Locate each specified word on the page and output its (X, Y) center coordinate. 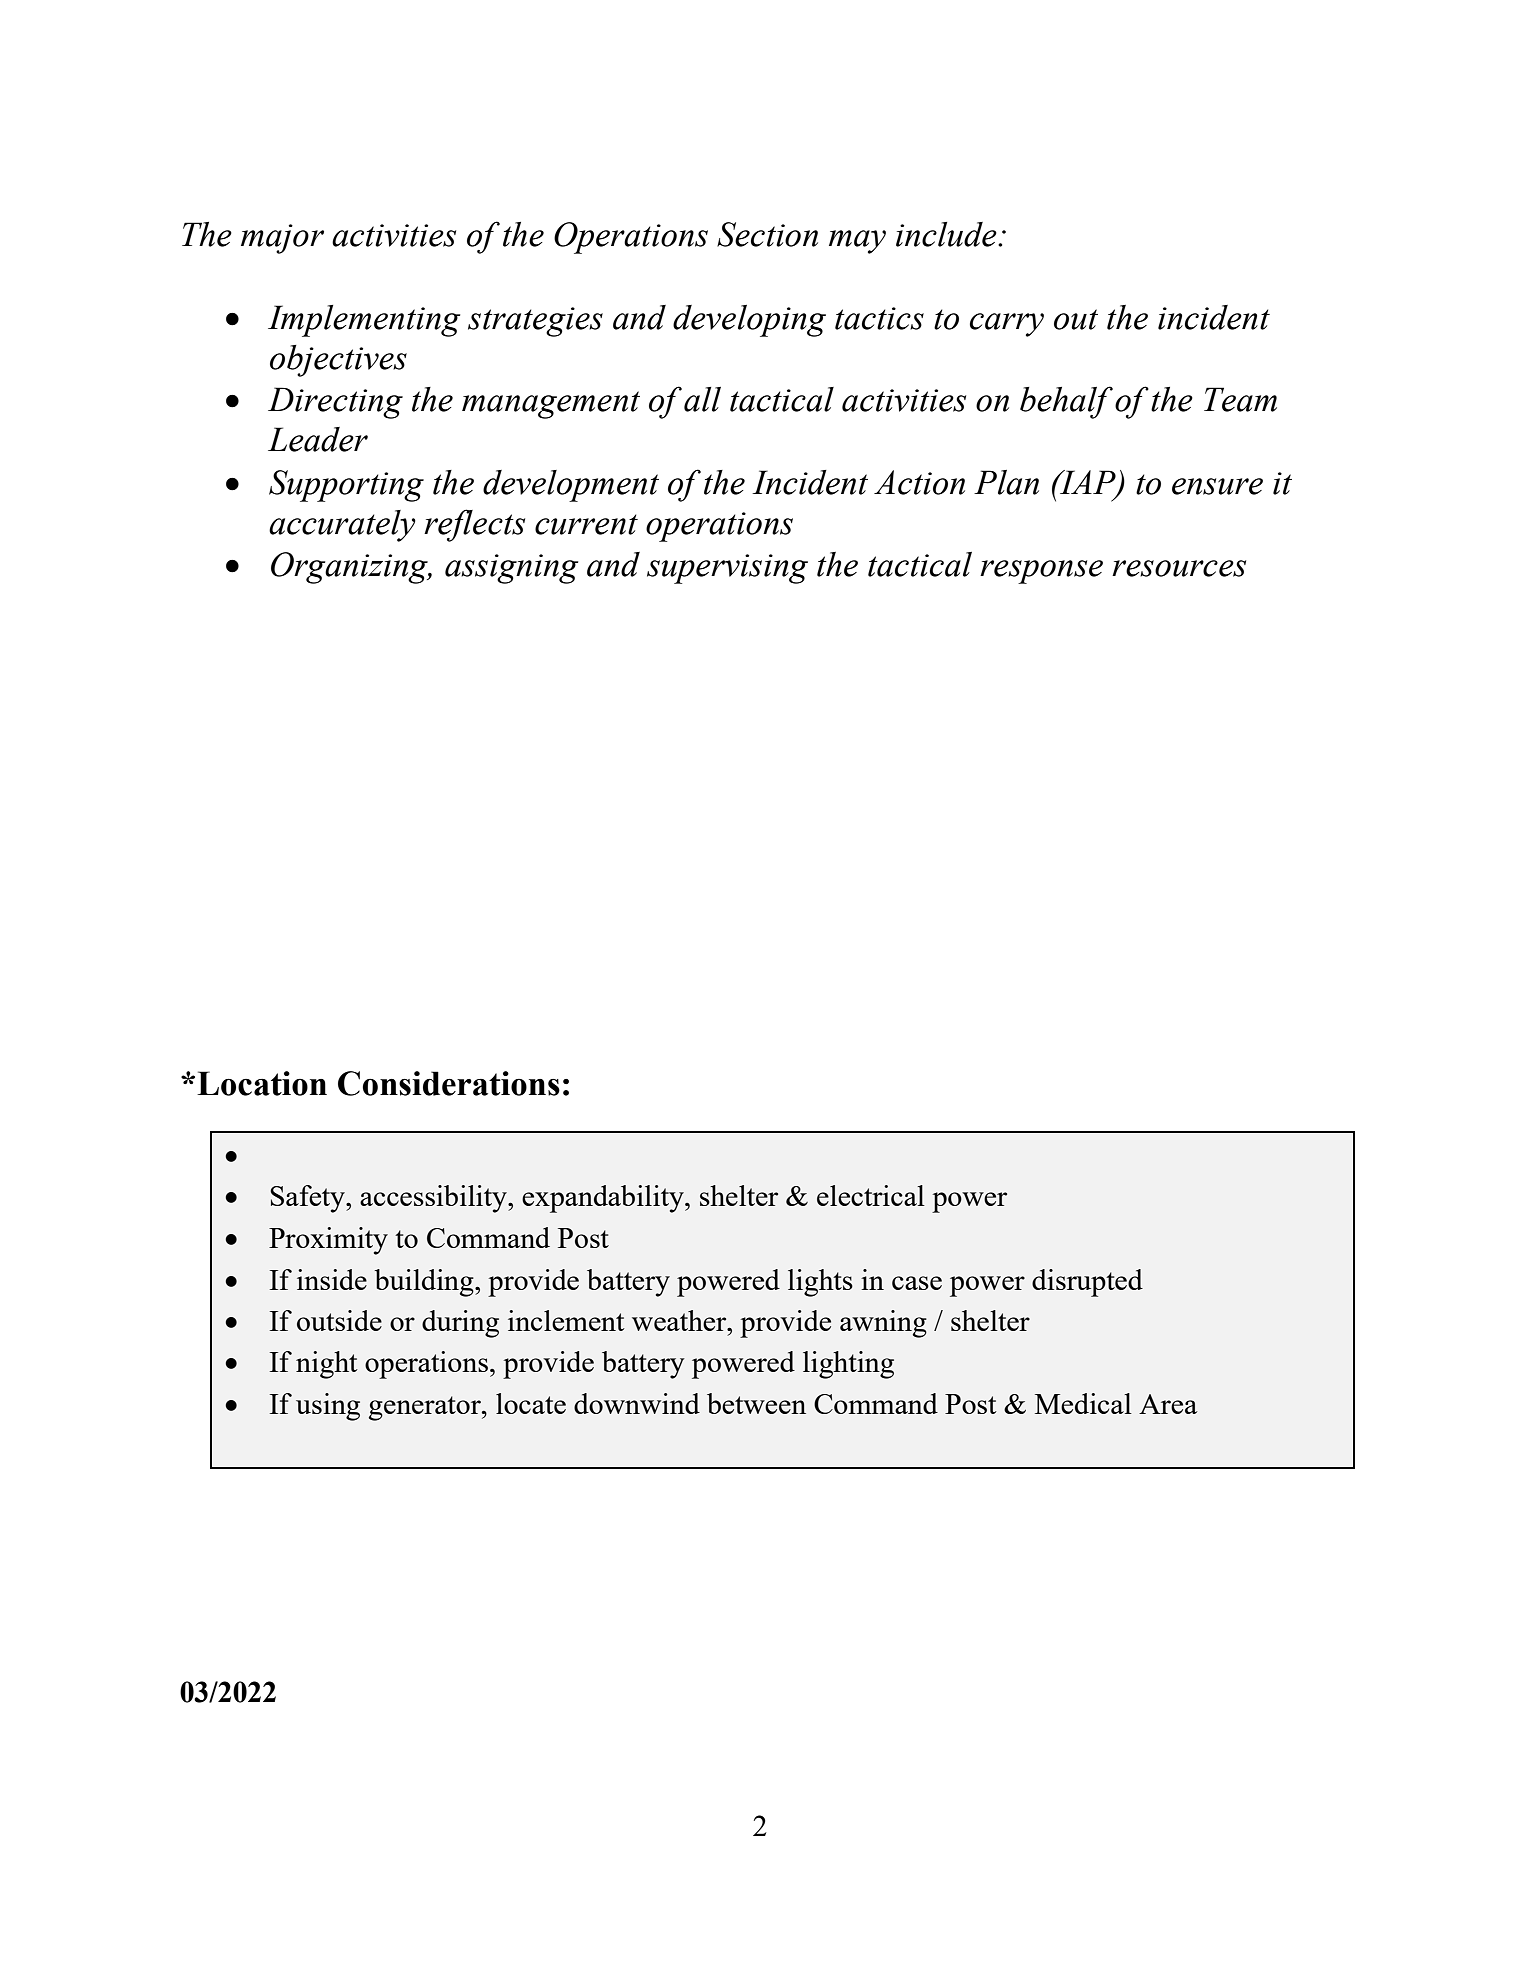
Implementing (364, 321)
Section (767, 234)
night (327, 1365)
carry (1007, 325)
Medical (1083, 1403)
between (756, 1403)
